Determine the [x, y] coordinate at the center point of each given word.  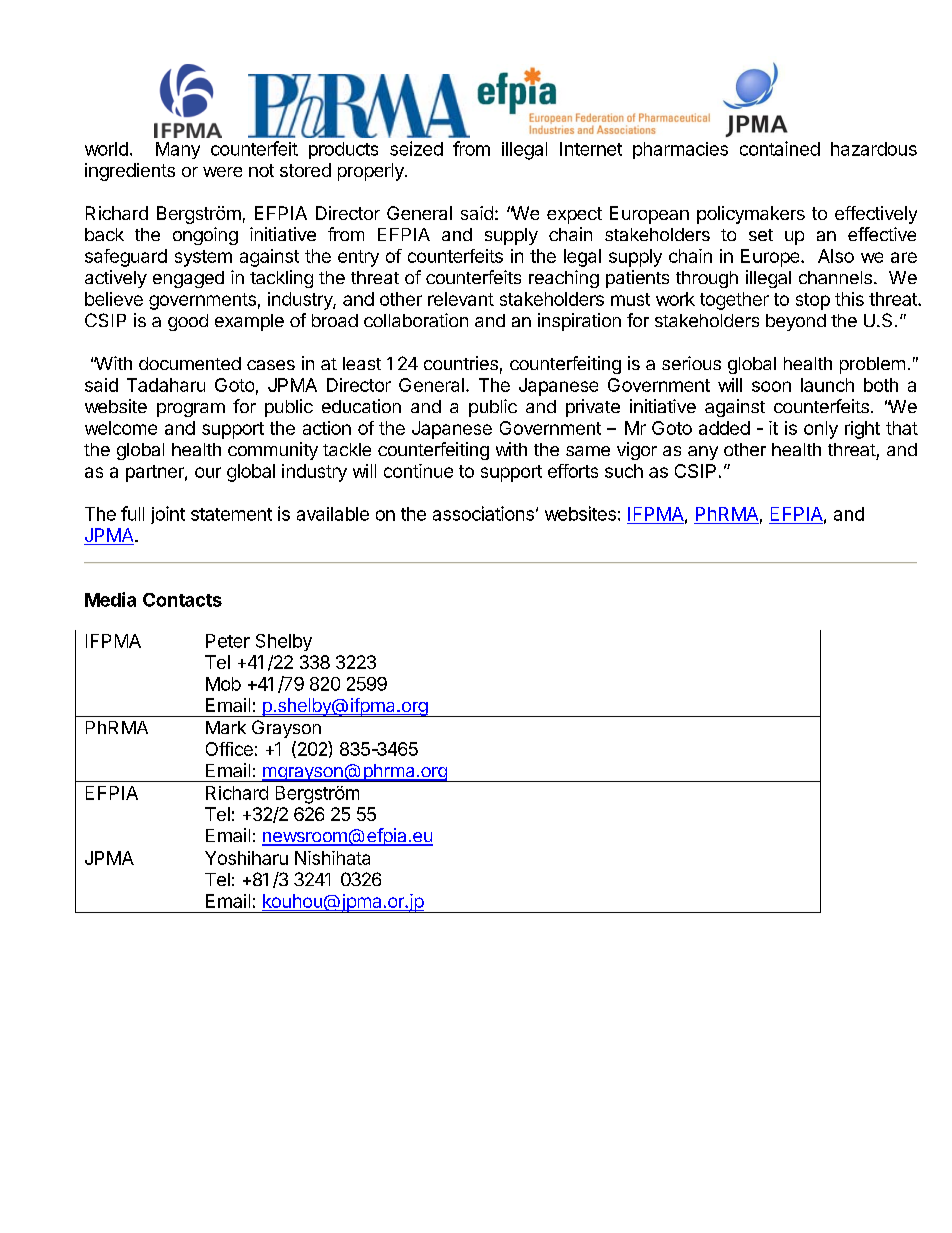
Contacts [182, 600]
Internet [591, 149]
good [188, 322]
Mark [226, 727]
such [624, 471]
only [821, 430]
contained [780, 148]
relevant [461, 299]
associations [483, 513]
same [588, 451]
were [222, 172]
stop [813, 301]
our [208, 472]
